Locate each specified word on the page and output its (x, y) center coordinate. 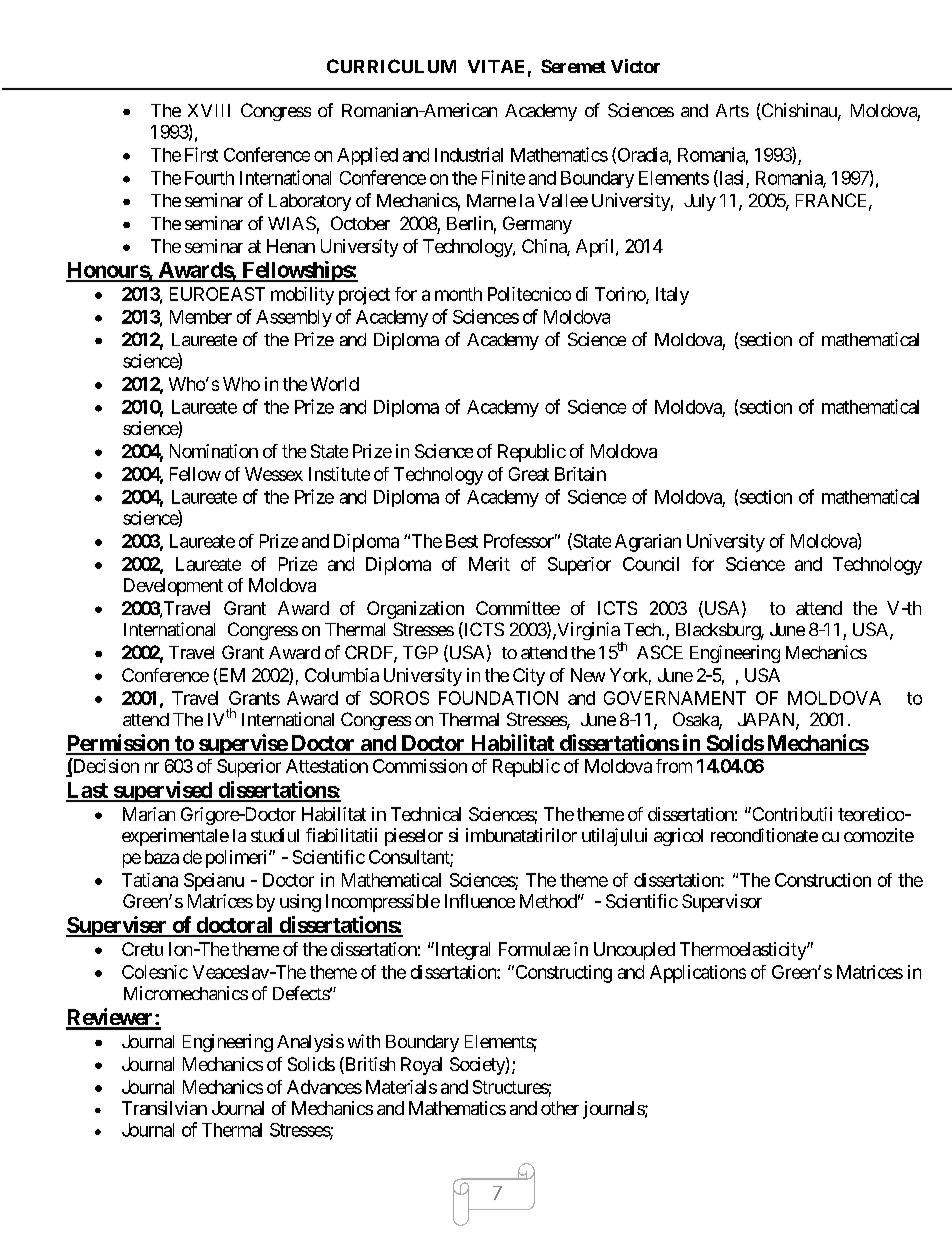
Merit (489, 564)
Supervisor (722, 903)
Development (173, 587)
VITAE (496, 66)
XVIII (209, 110)
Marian (149, 814)
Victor (635, 66)
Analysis (310, 1043)
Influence (480, 901)
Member (201, 317)
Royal (421, 1066)
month (458, 294)
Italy (672, 296)
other (560, 1108)
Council (651, 564)
